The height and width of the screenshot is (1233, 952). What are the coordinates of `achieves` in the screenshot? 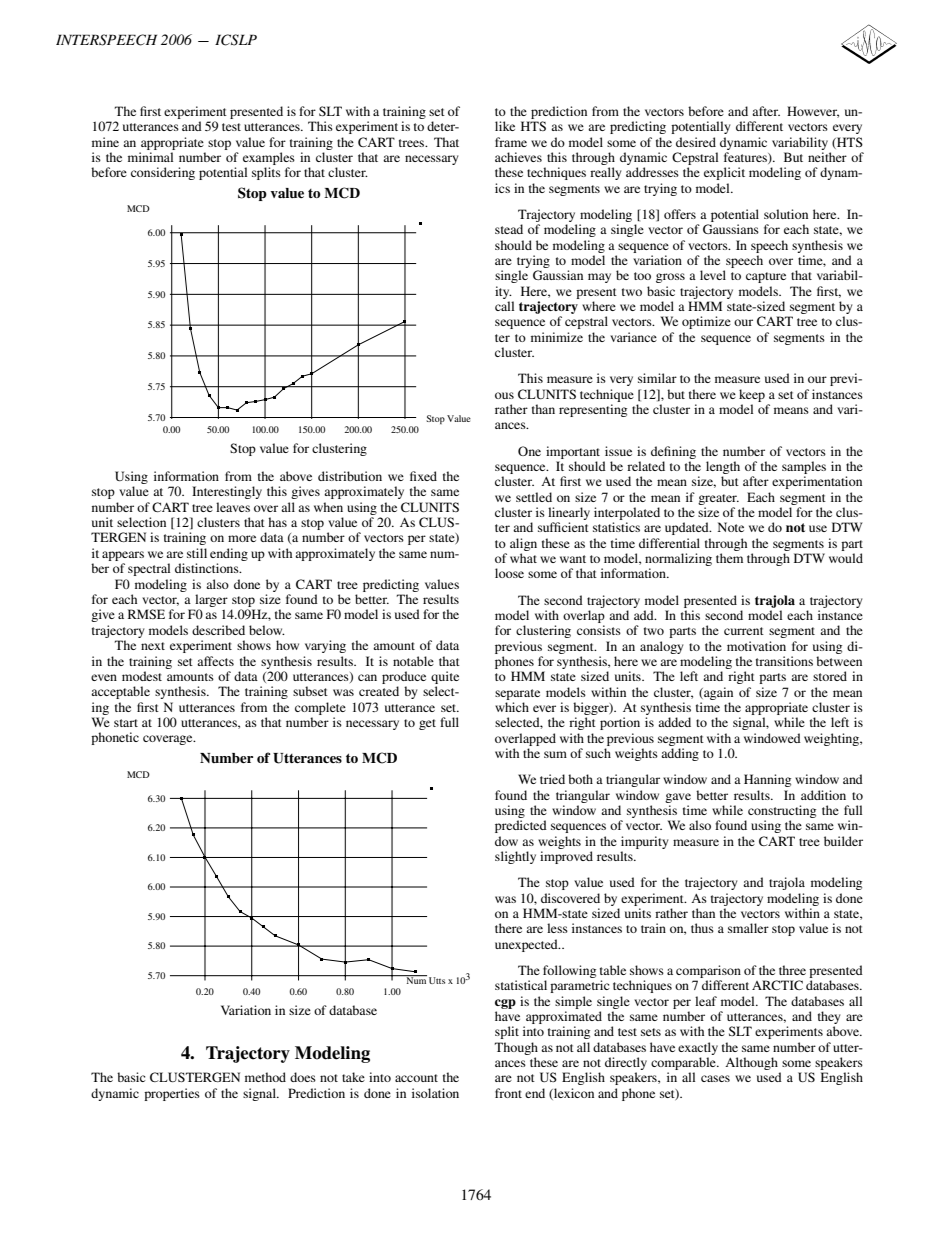 It's located at (518, 157).
